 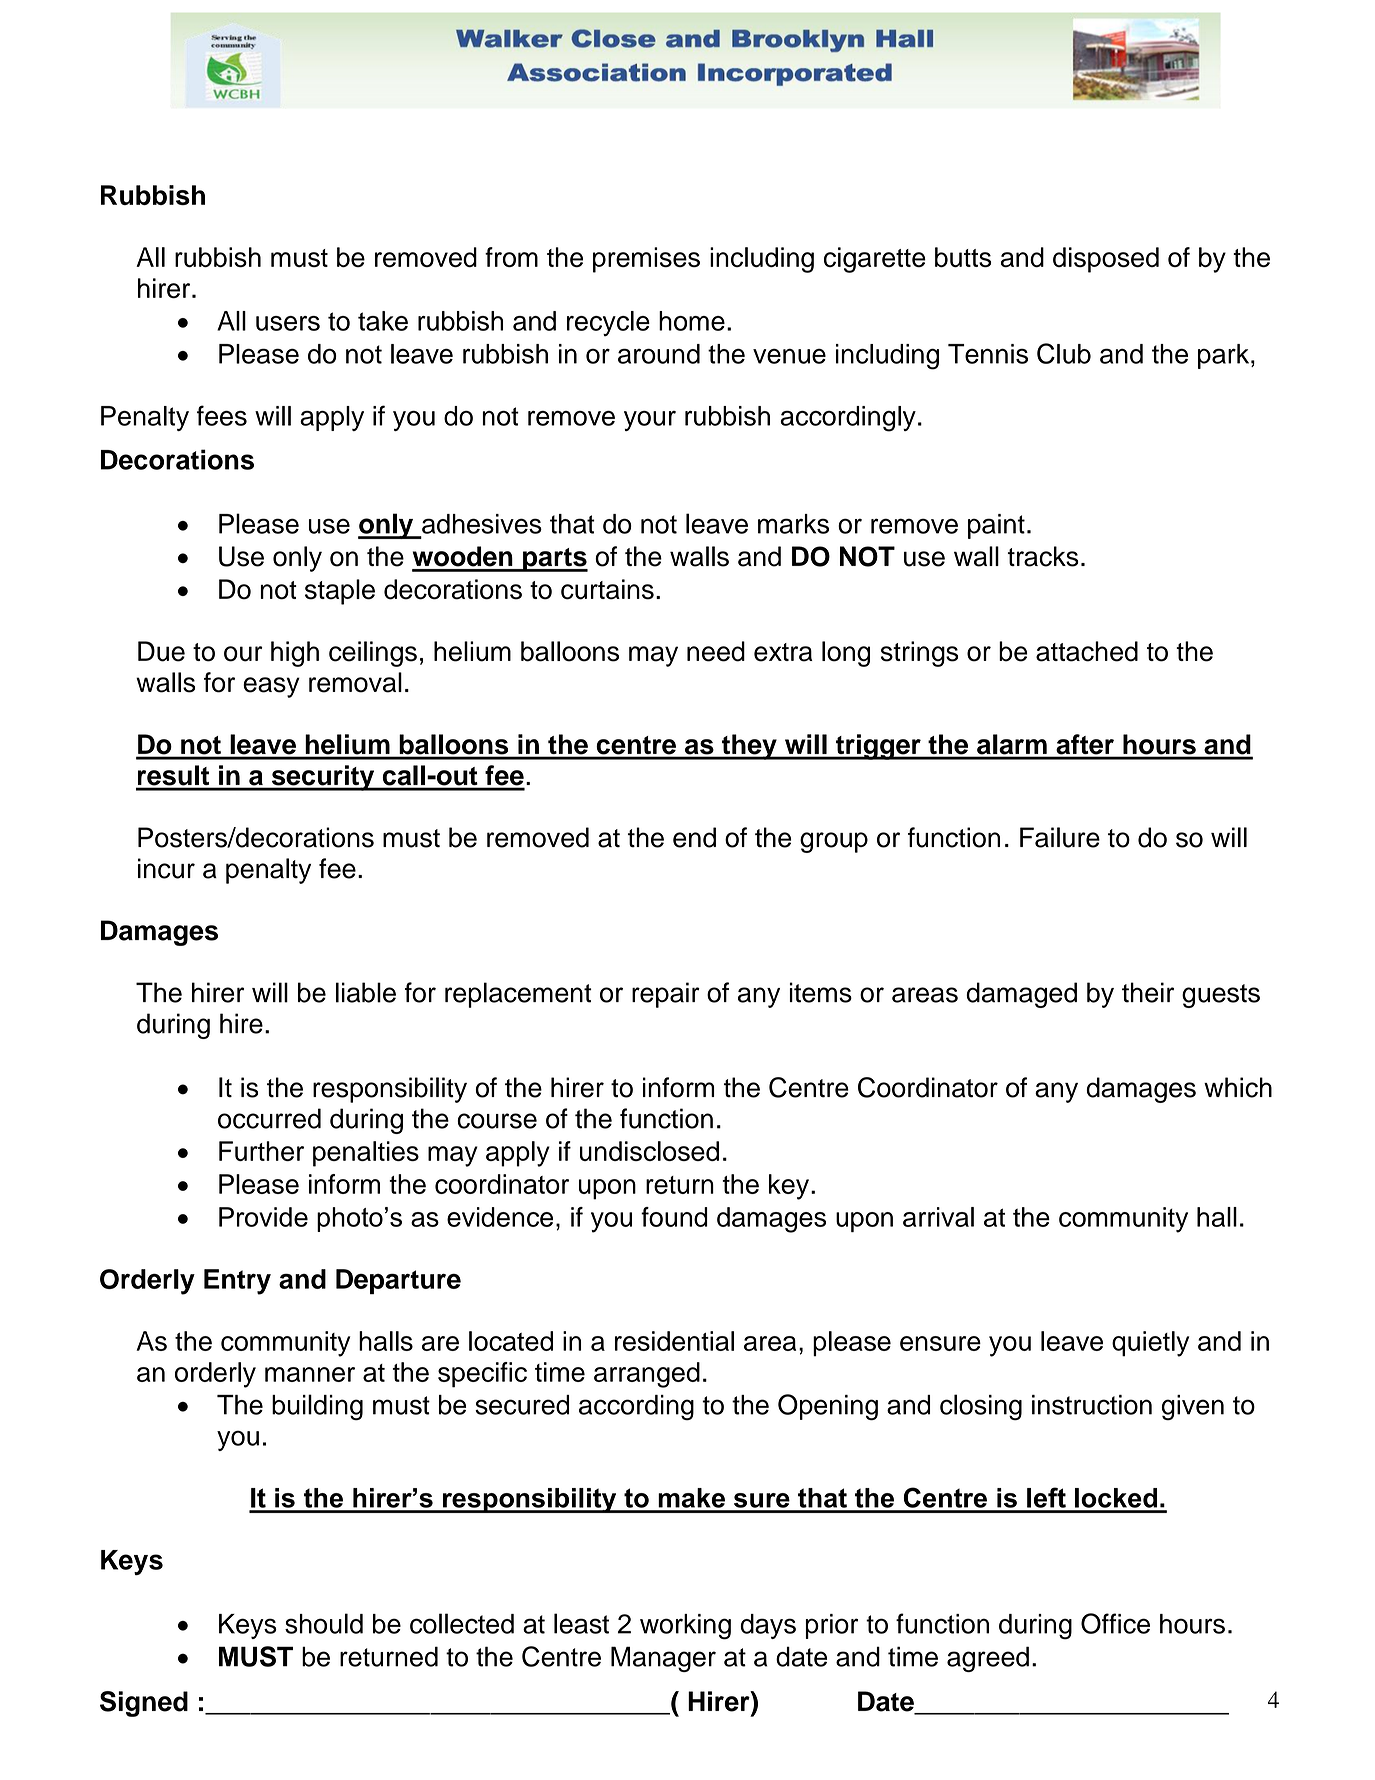 I want to click on Manager, so click(x=663, y=1659).
